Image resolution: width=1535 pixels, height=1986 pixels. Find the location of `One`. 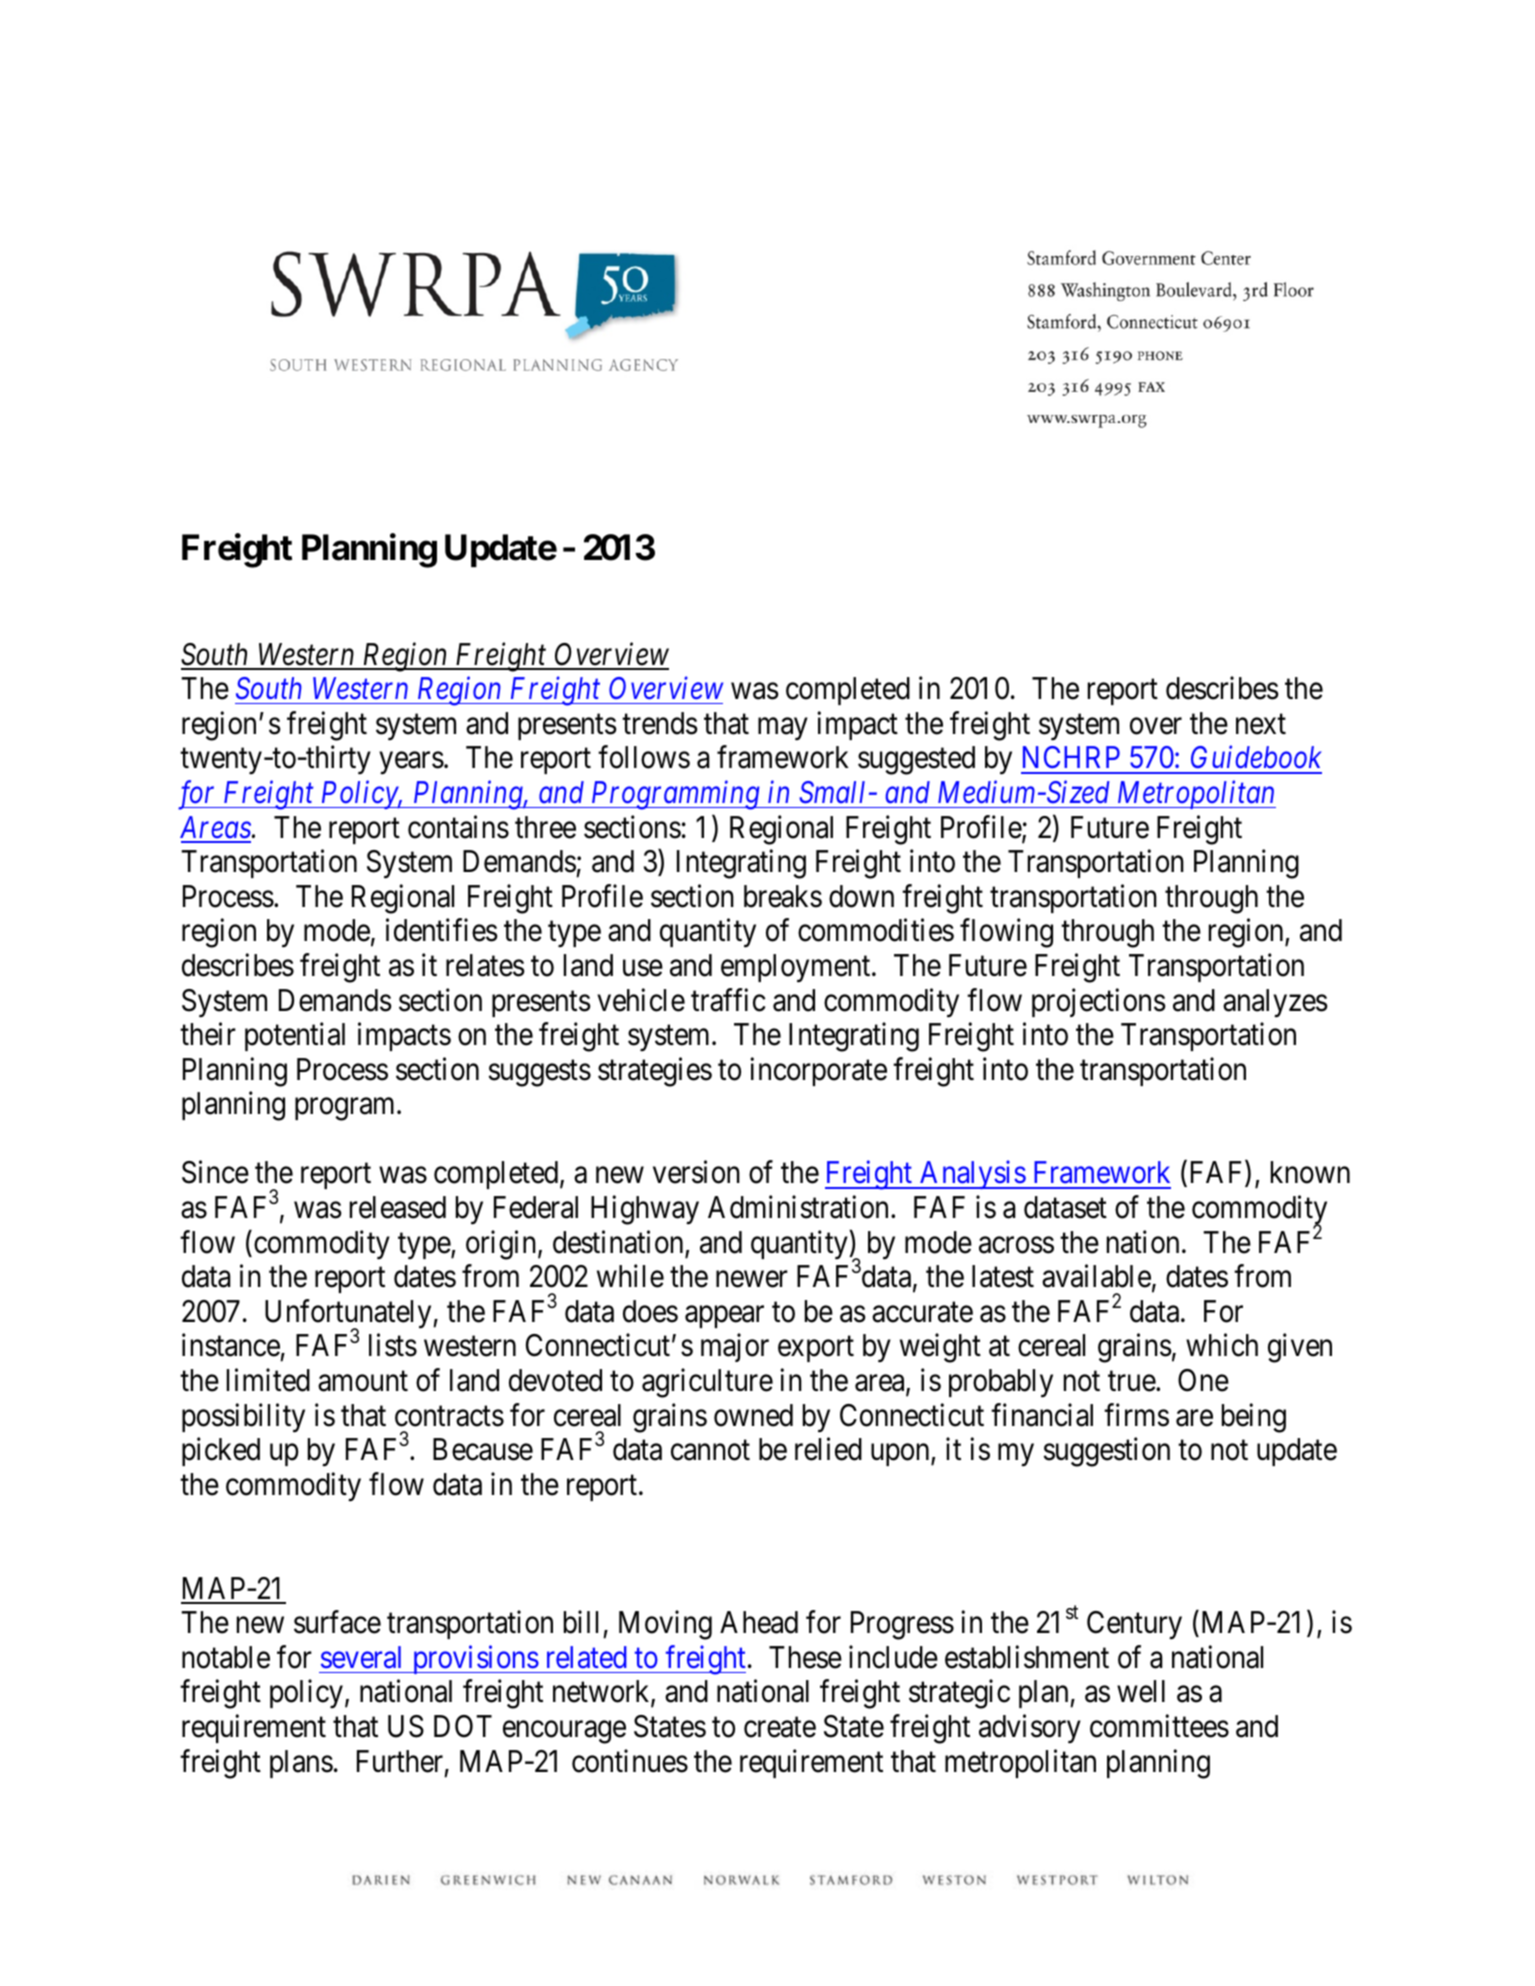

One is located at coordinates (1203, 1380).
